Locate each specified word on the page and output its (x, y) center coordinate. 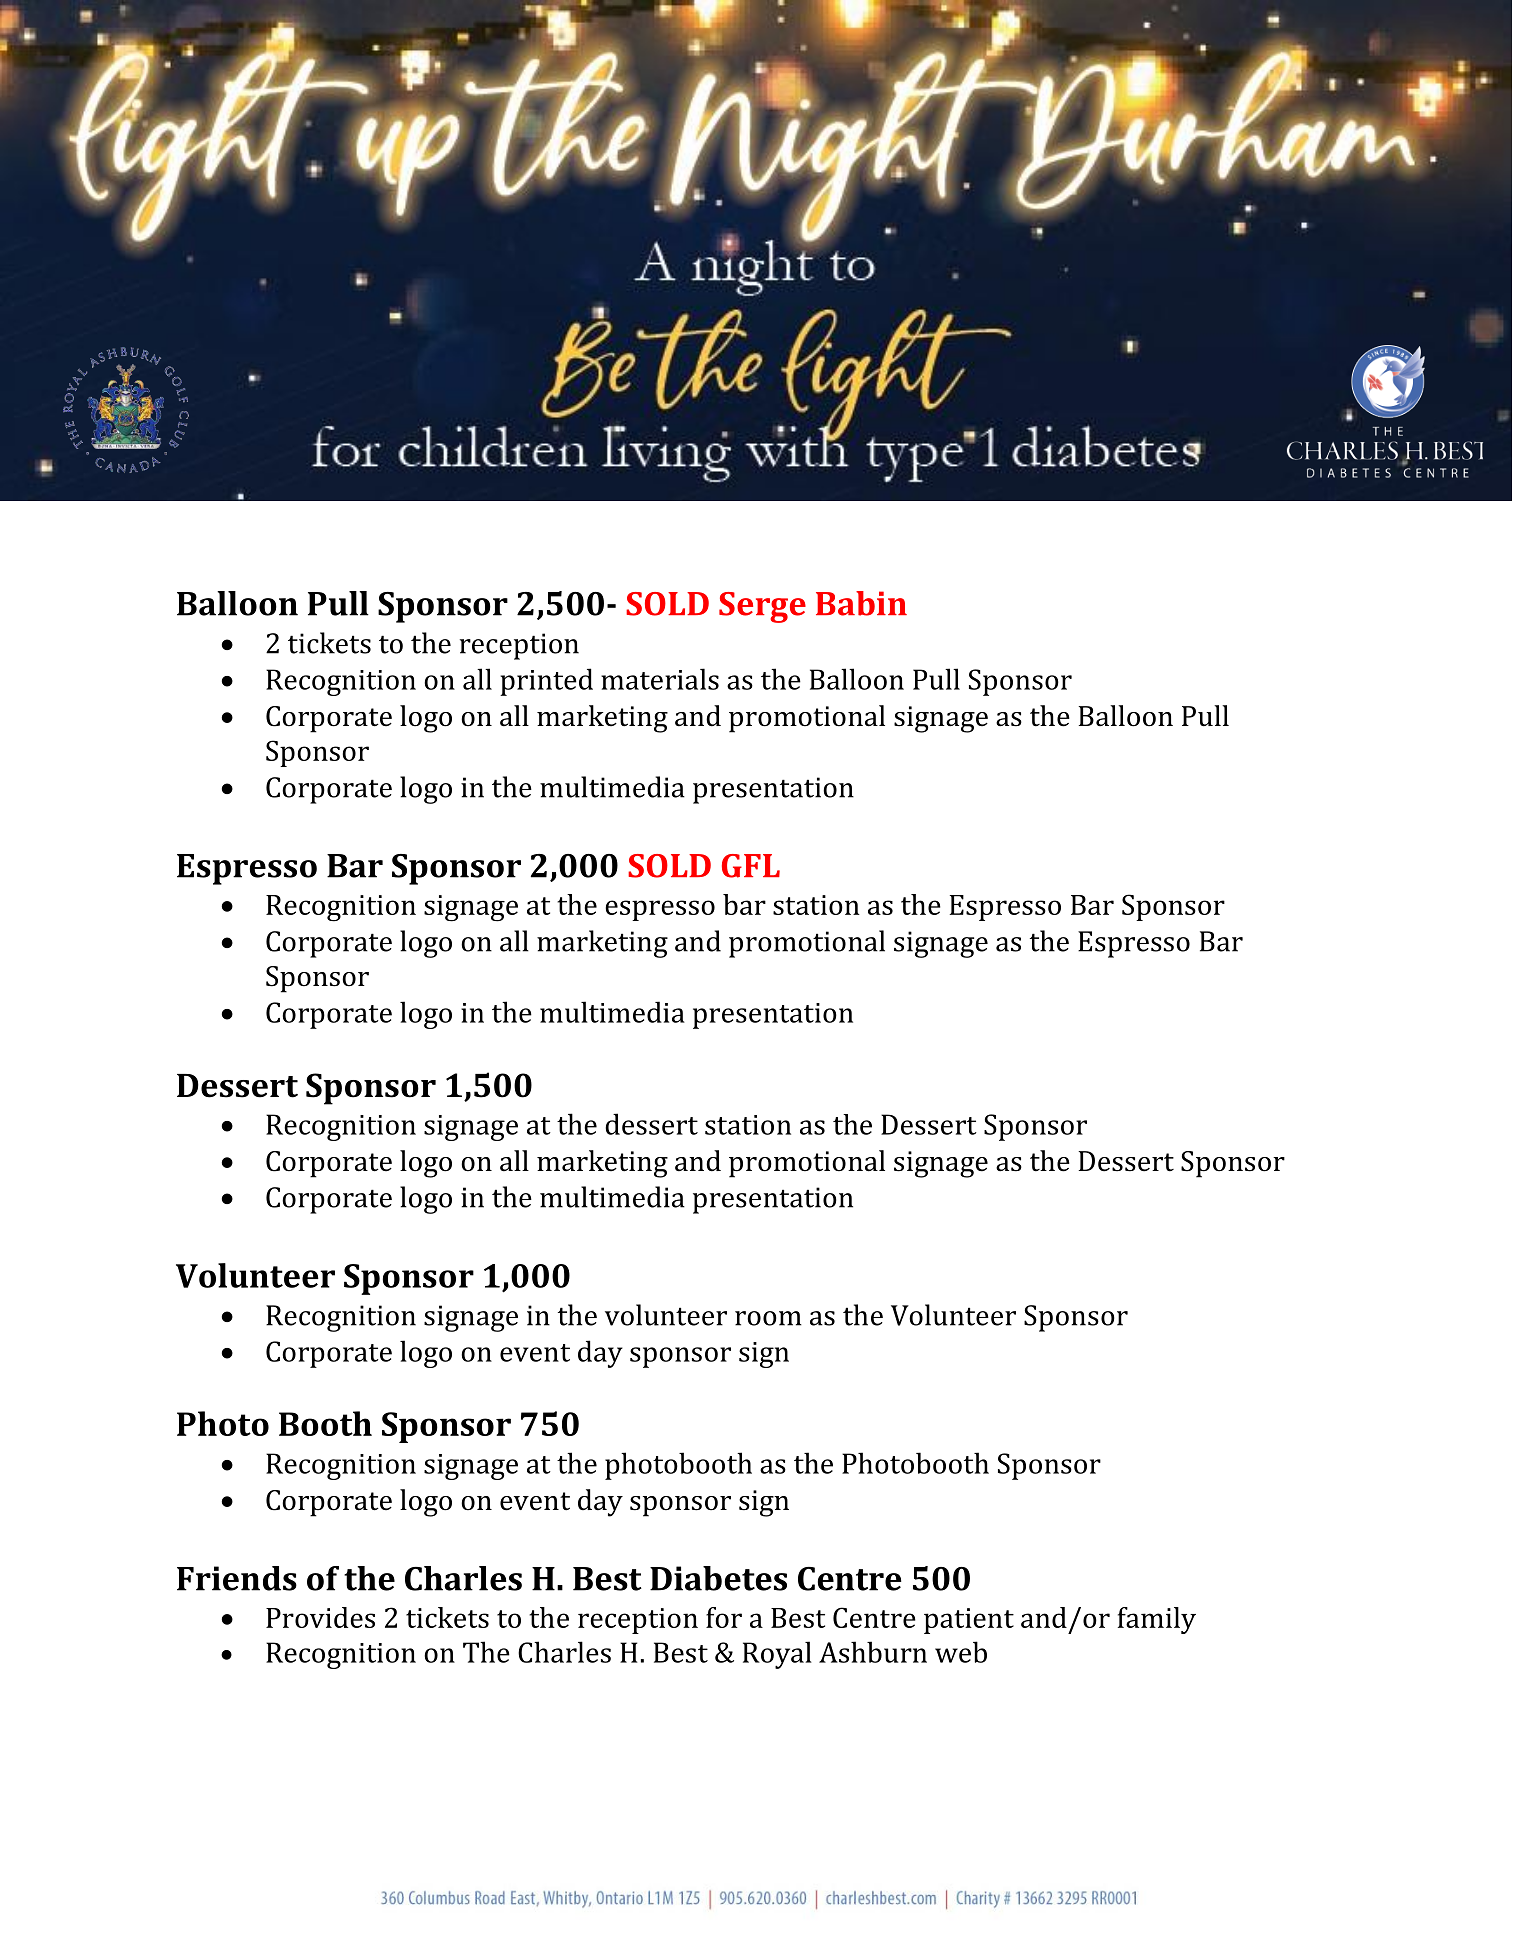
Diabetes (718, 1578)
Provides (320, 1617)
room (768, 1318)
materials (660, 679)
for (724, 1617)
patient (969, 1621)
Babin (861, 603)
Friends (237, 1578)
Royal (777, 1655)
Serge (762, 607)
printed (546, 682)
